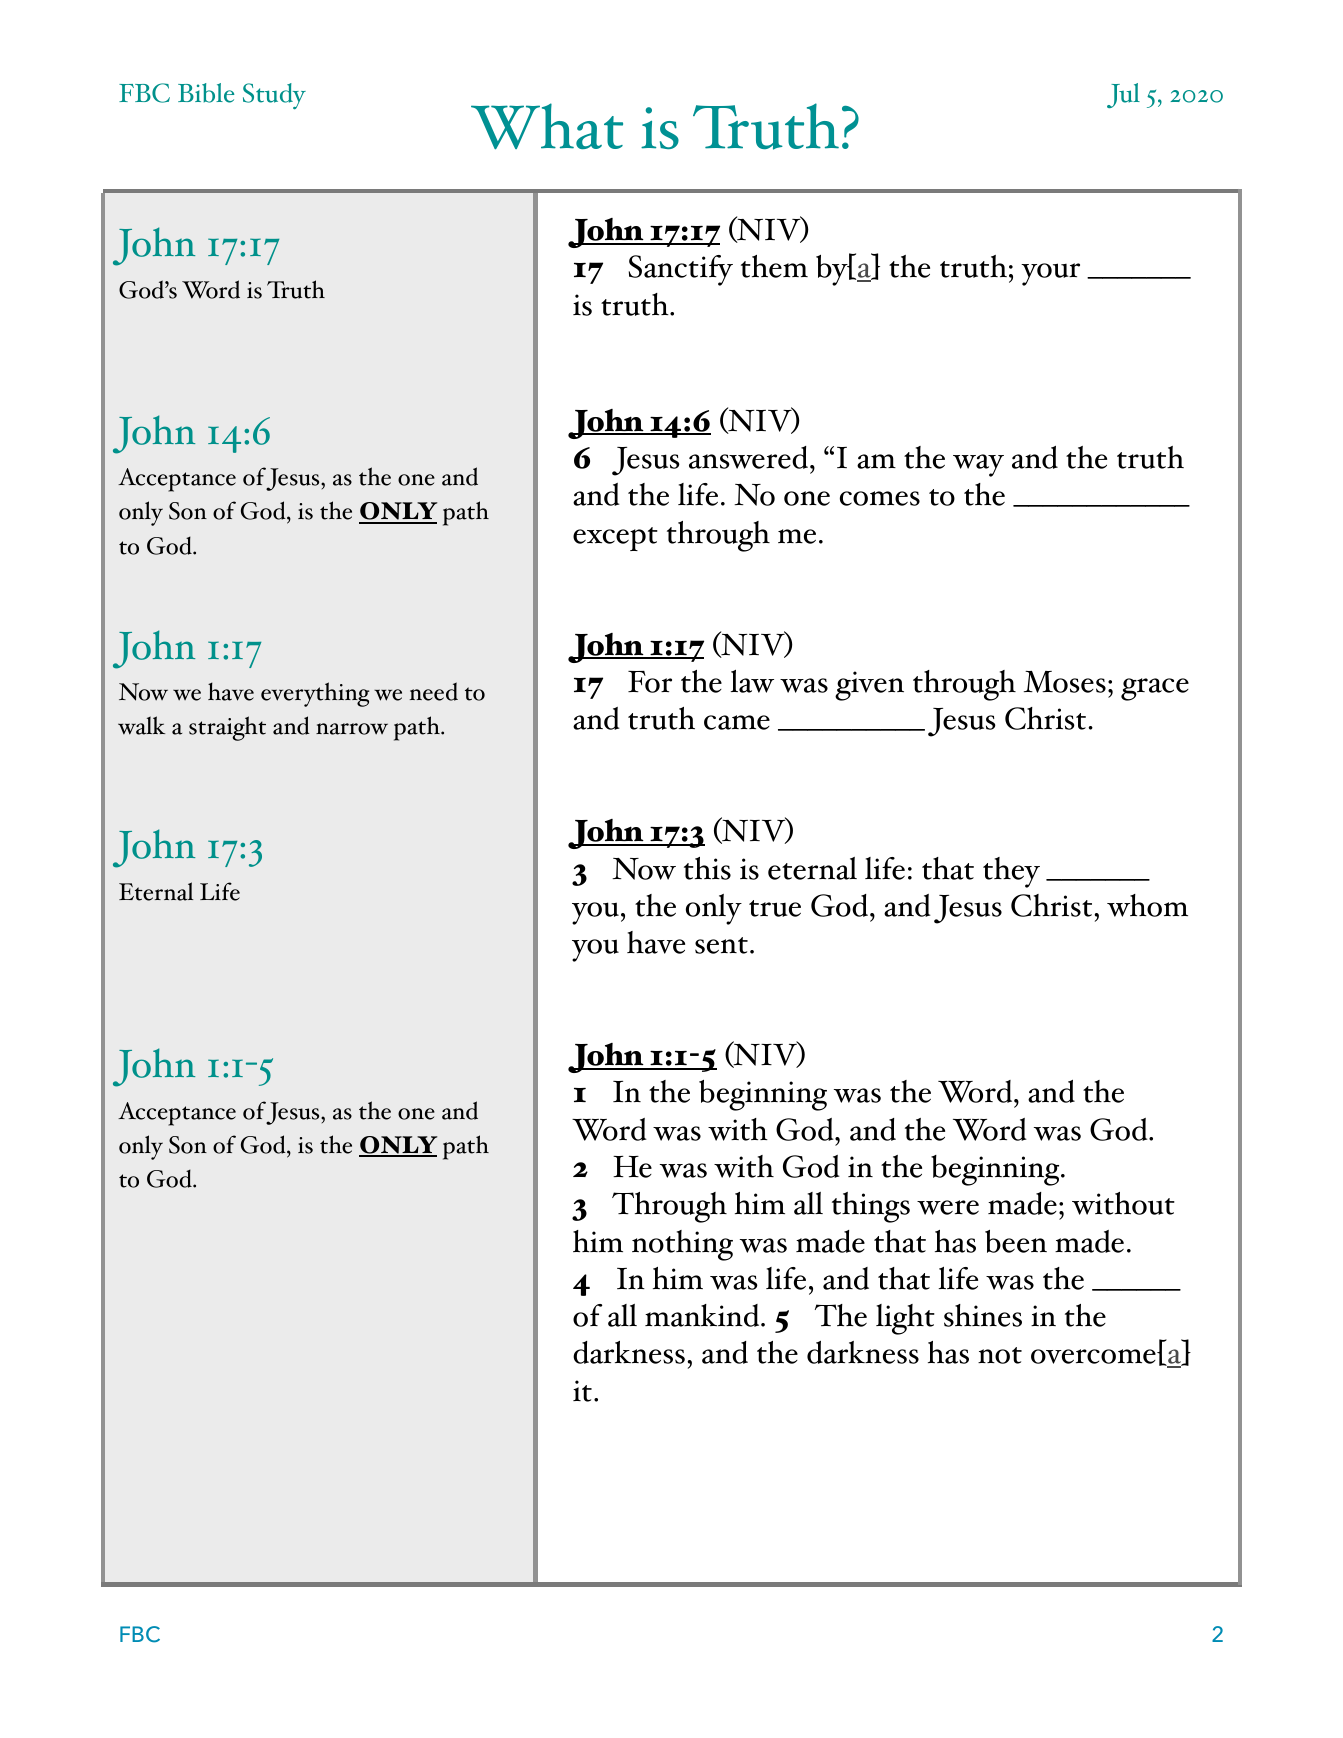 This screenshot has width=1343, height=1738. What do you see at coordinates (547, 126) in the screenshot?
I see `What` at bounding box center [547, 126].
